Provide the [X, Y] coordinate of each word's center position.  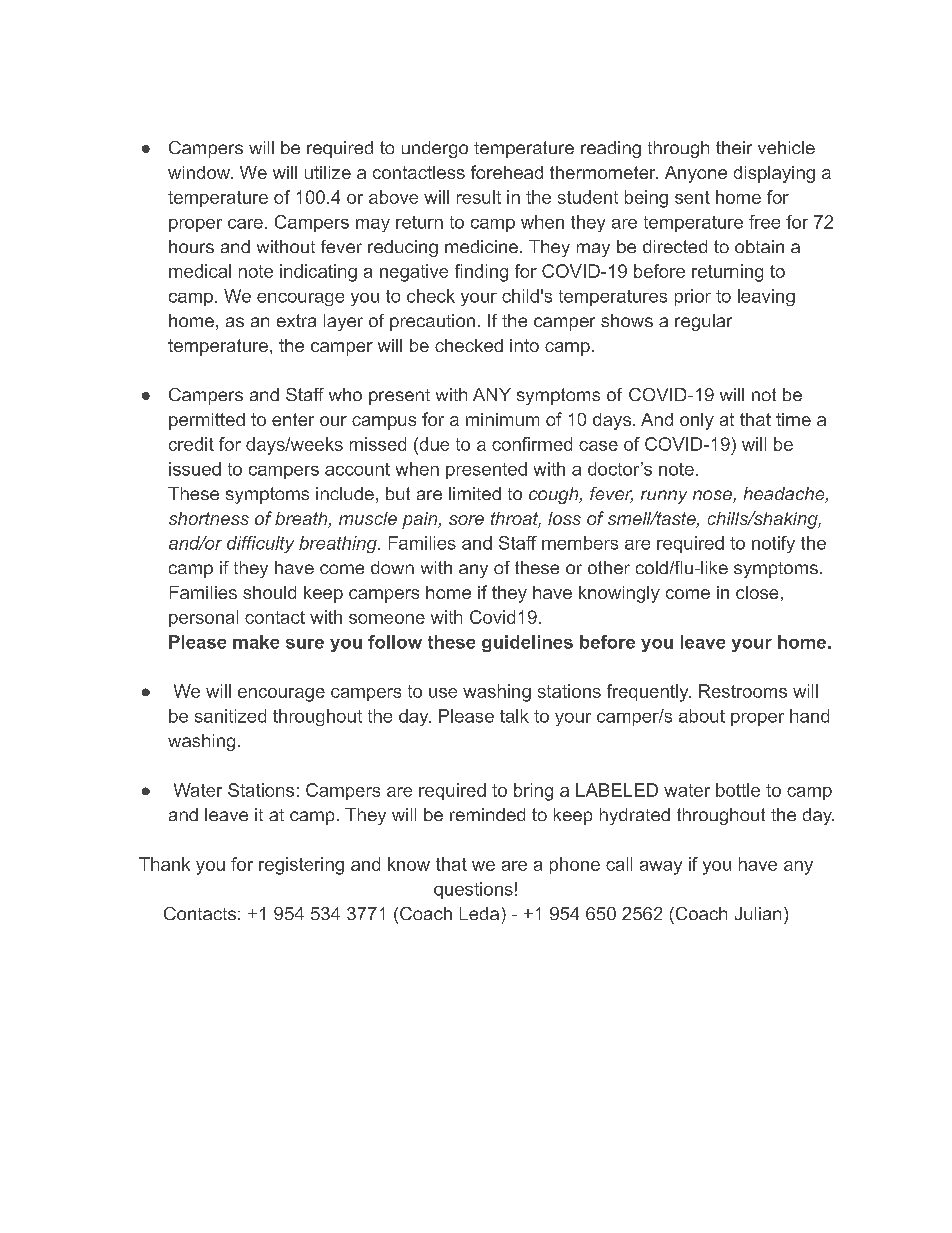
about [702, 716]
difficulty [260, 544]
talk [514, 716]
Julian [758, 913]
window [200, 172]
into [524, 345]
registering [301, 866]
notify [773, 544]
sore [466, 520]
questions [473, 890]
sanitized [230, 716]
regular [703, 322]
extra [296, 320]
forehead [507, 172]
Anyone [696, 174]
